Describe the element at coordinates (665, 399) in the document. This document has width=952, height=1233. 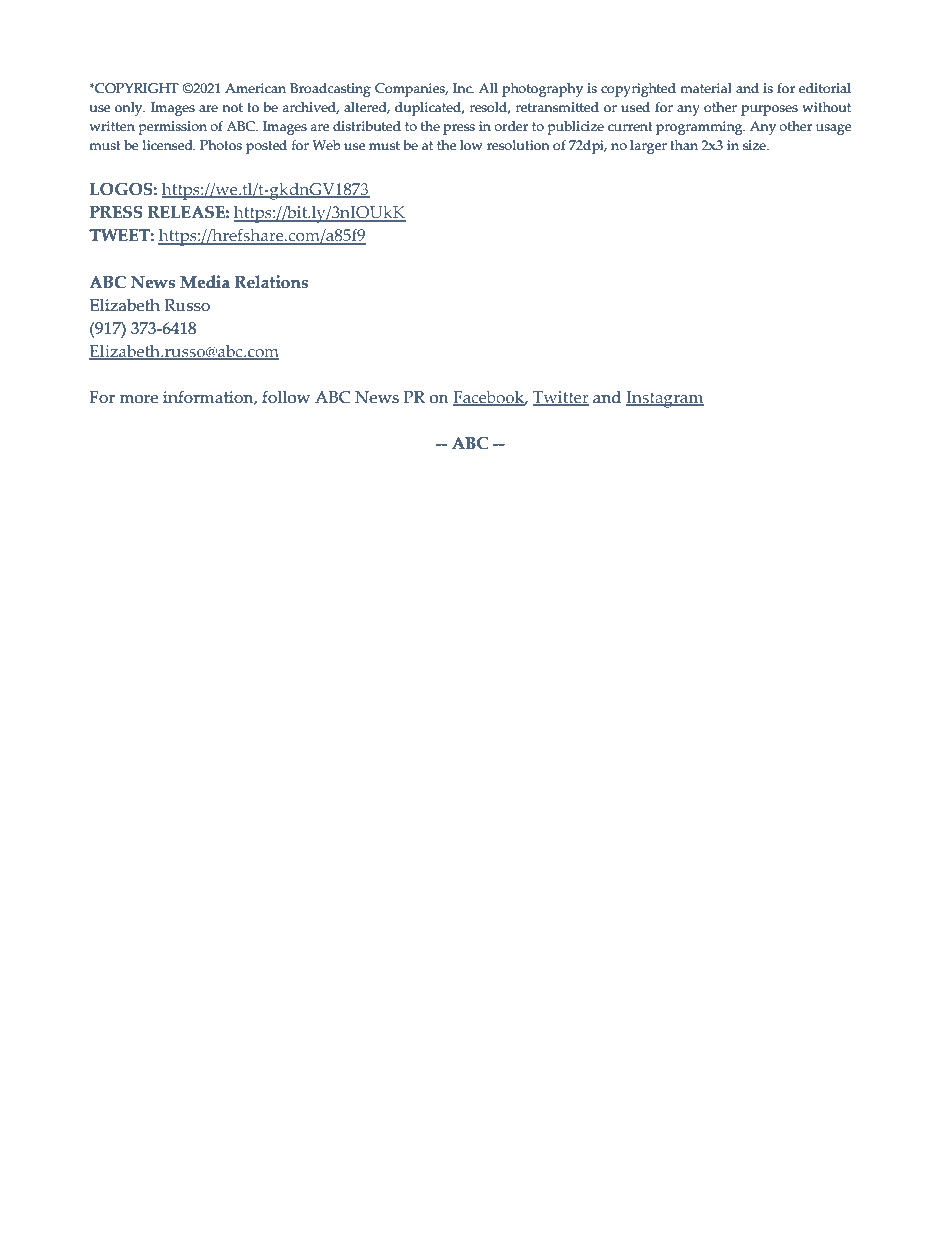
I see `Instagram` at that location.
